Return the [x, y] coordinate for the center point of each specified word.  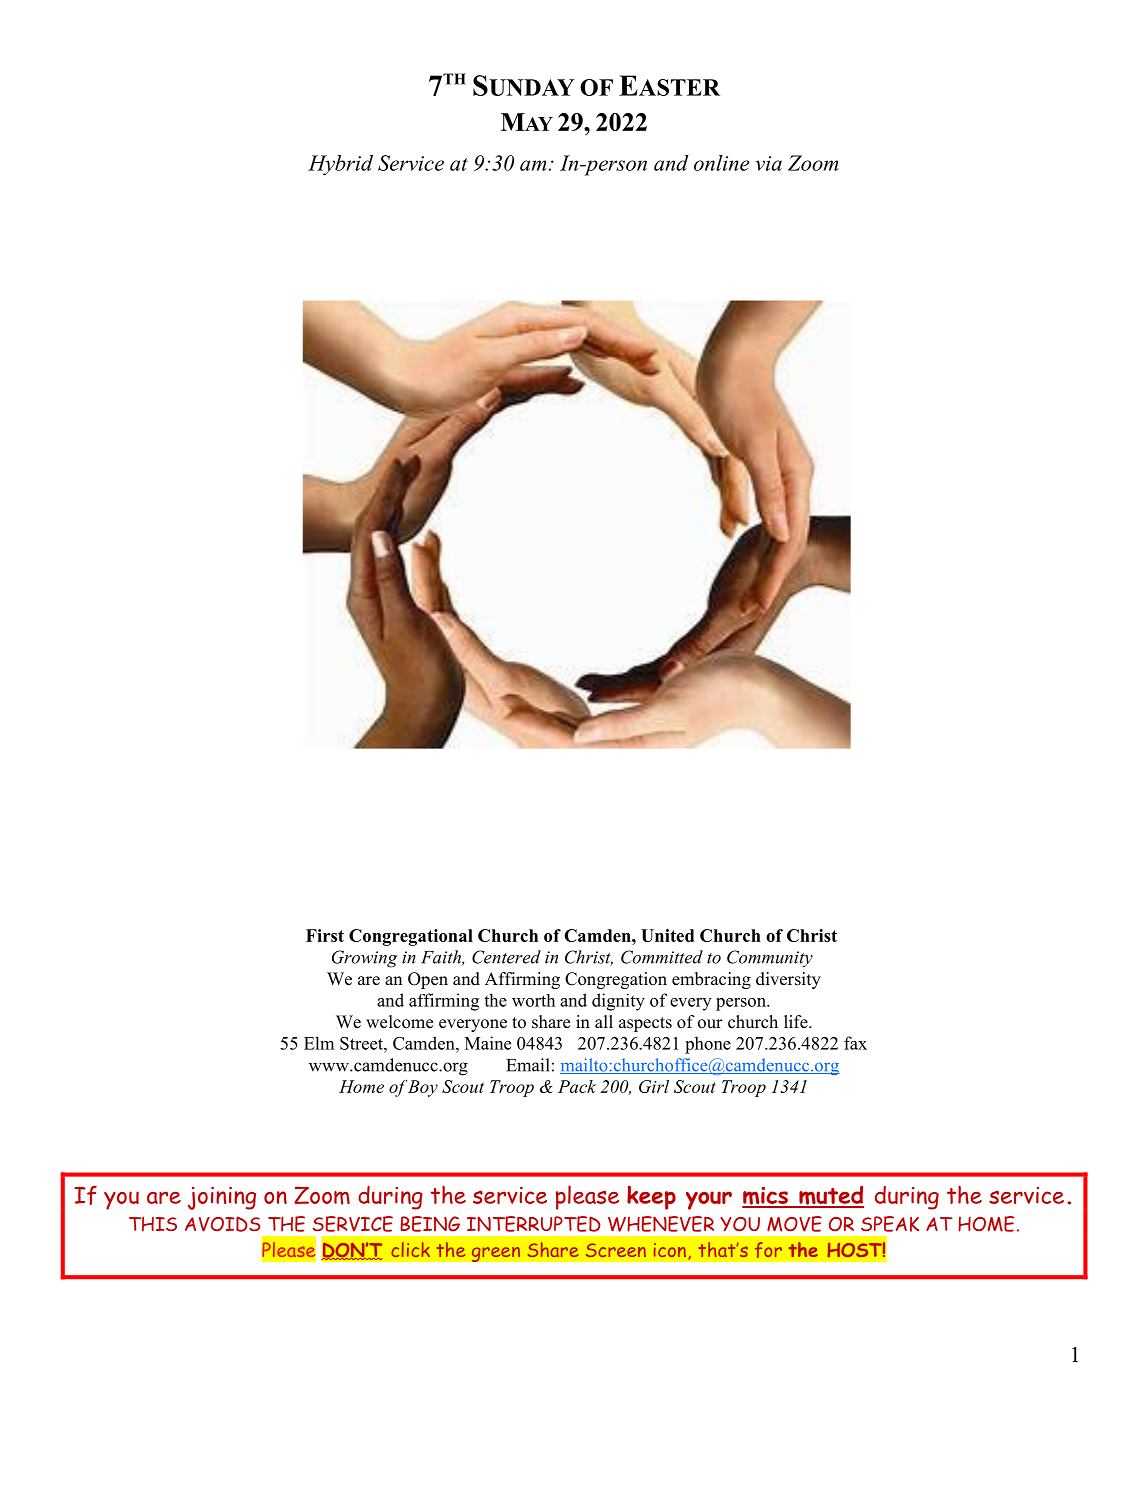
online [721, 163]
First [325, 935]
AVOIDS [223, 1224]
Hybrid [340, 165]
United [667, 935]
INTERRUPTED [534, 1224]
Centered [506, 957]
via [768, 163]
